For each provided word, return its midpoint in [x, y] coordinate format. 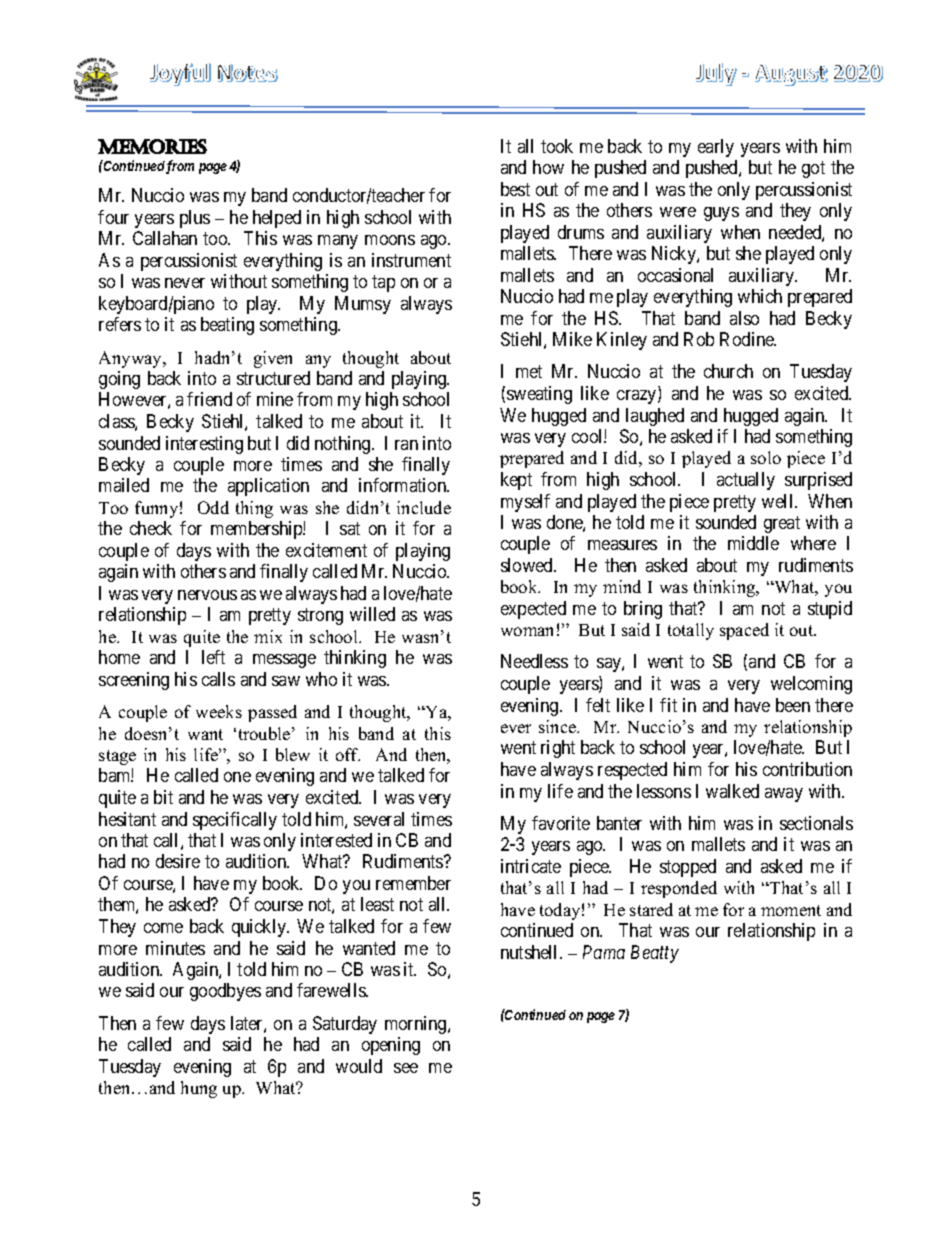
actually [746, 481]
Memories [152, 146]
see [406, 1068]
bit [163, 797]
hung [199, 1089]
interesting [204, 445]
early [716, 148]
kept [516, 481]
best [515, 189]
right [558, 749]
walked [732, 791]
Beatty [655, 954]
